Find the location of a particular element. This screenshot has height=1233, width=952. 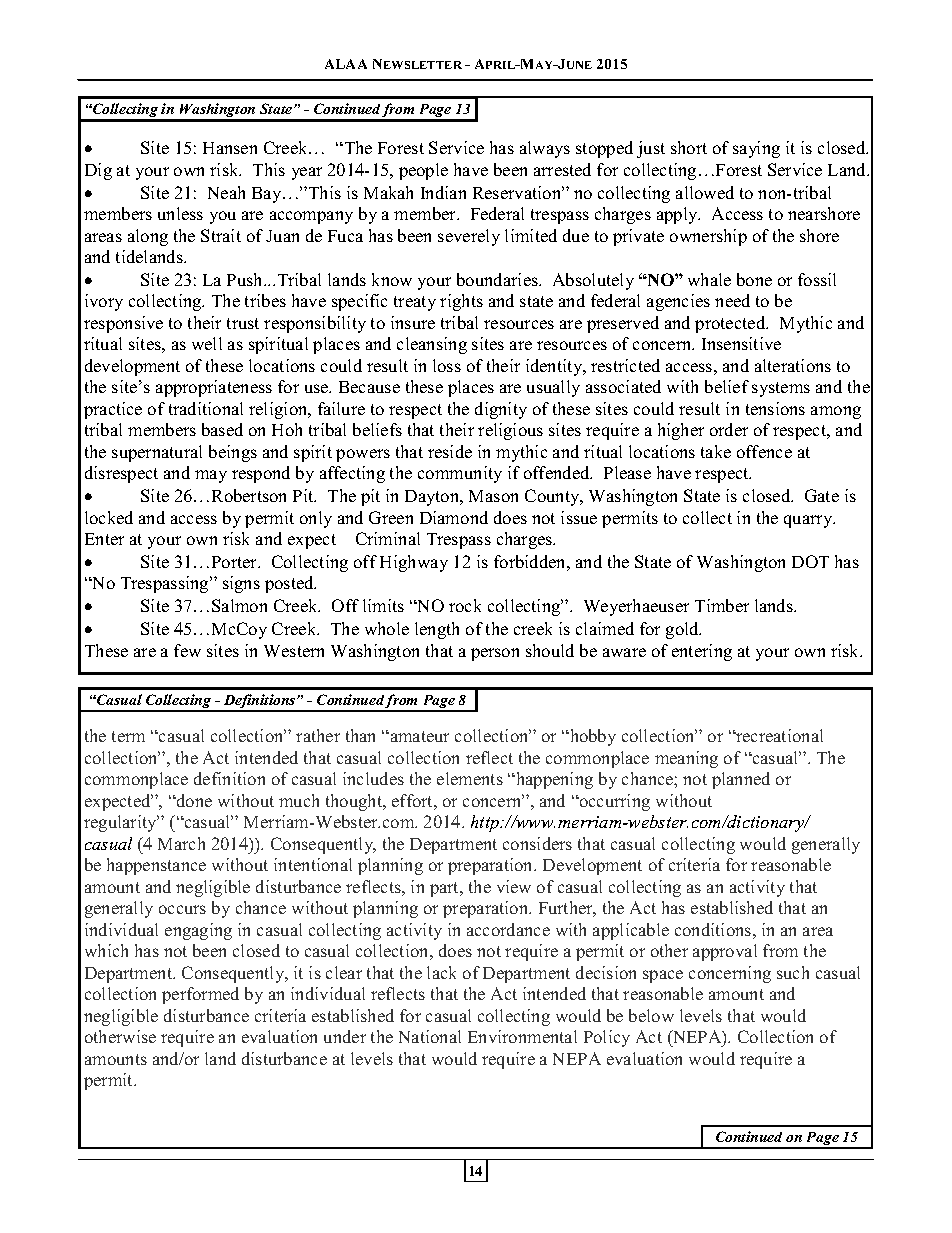

Hansen is located at coordinates (230, 148).
